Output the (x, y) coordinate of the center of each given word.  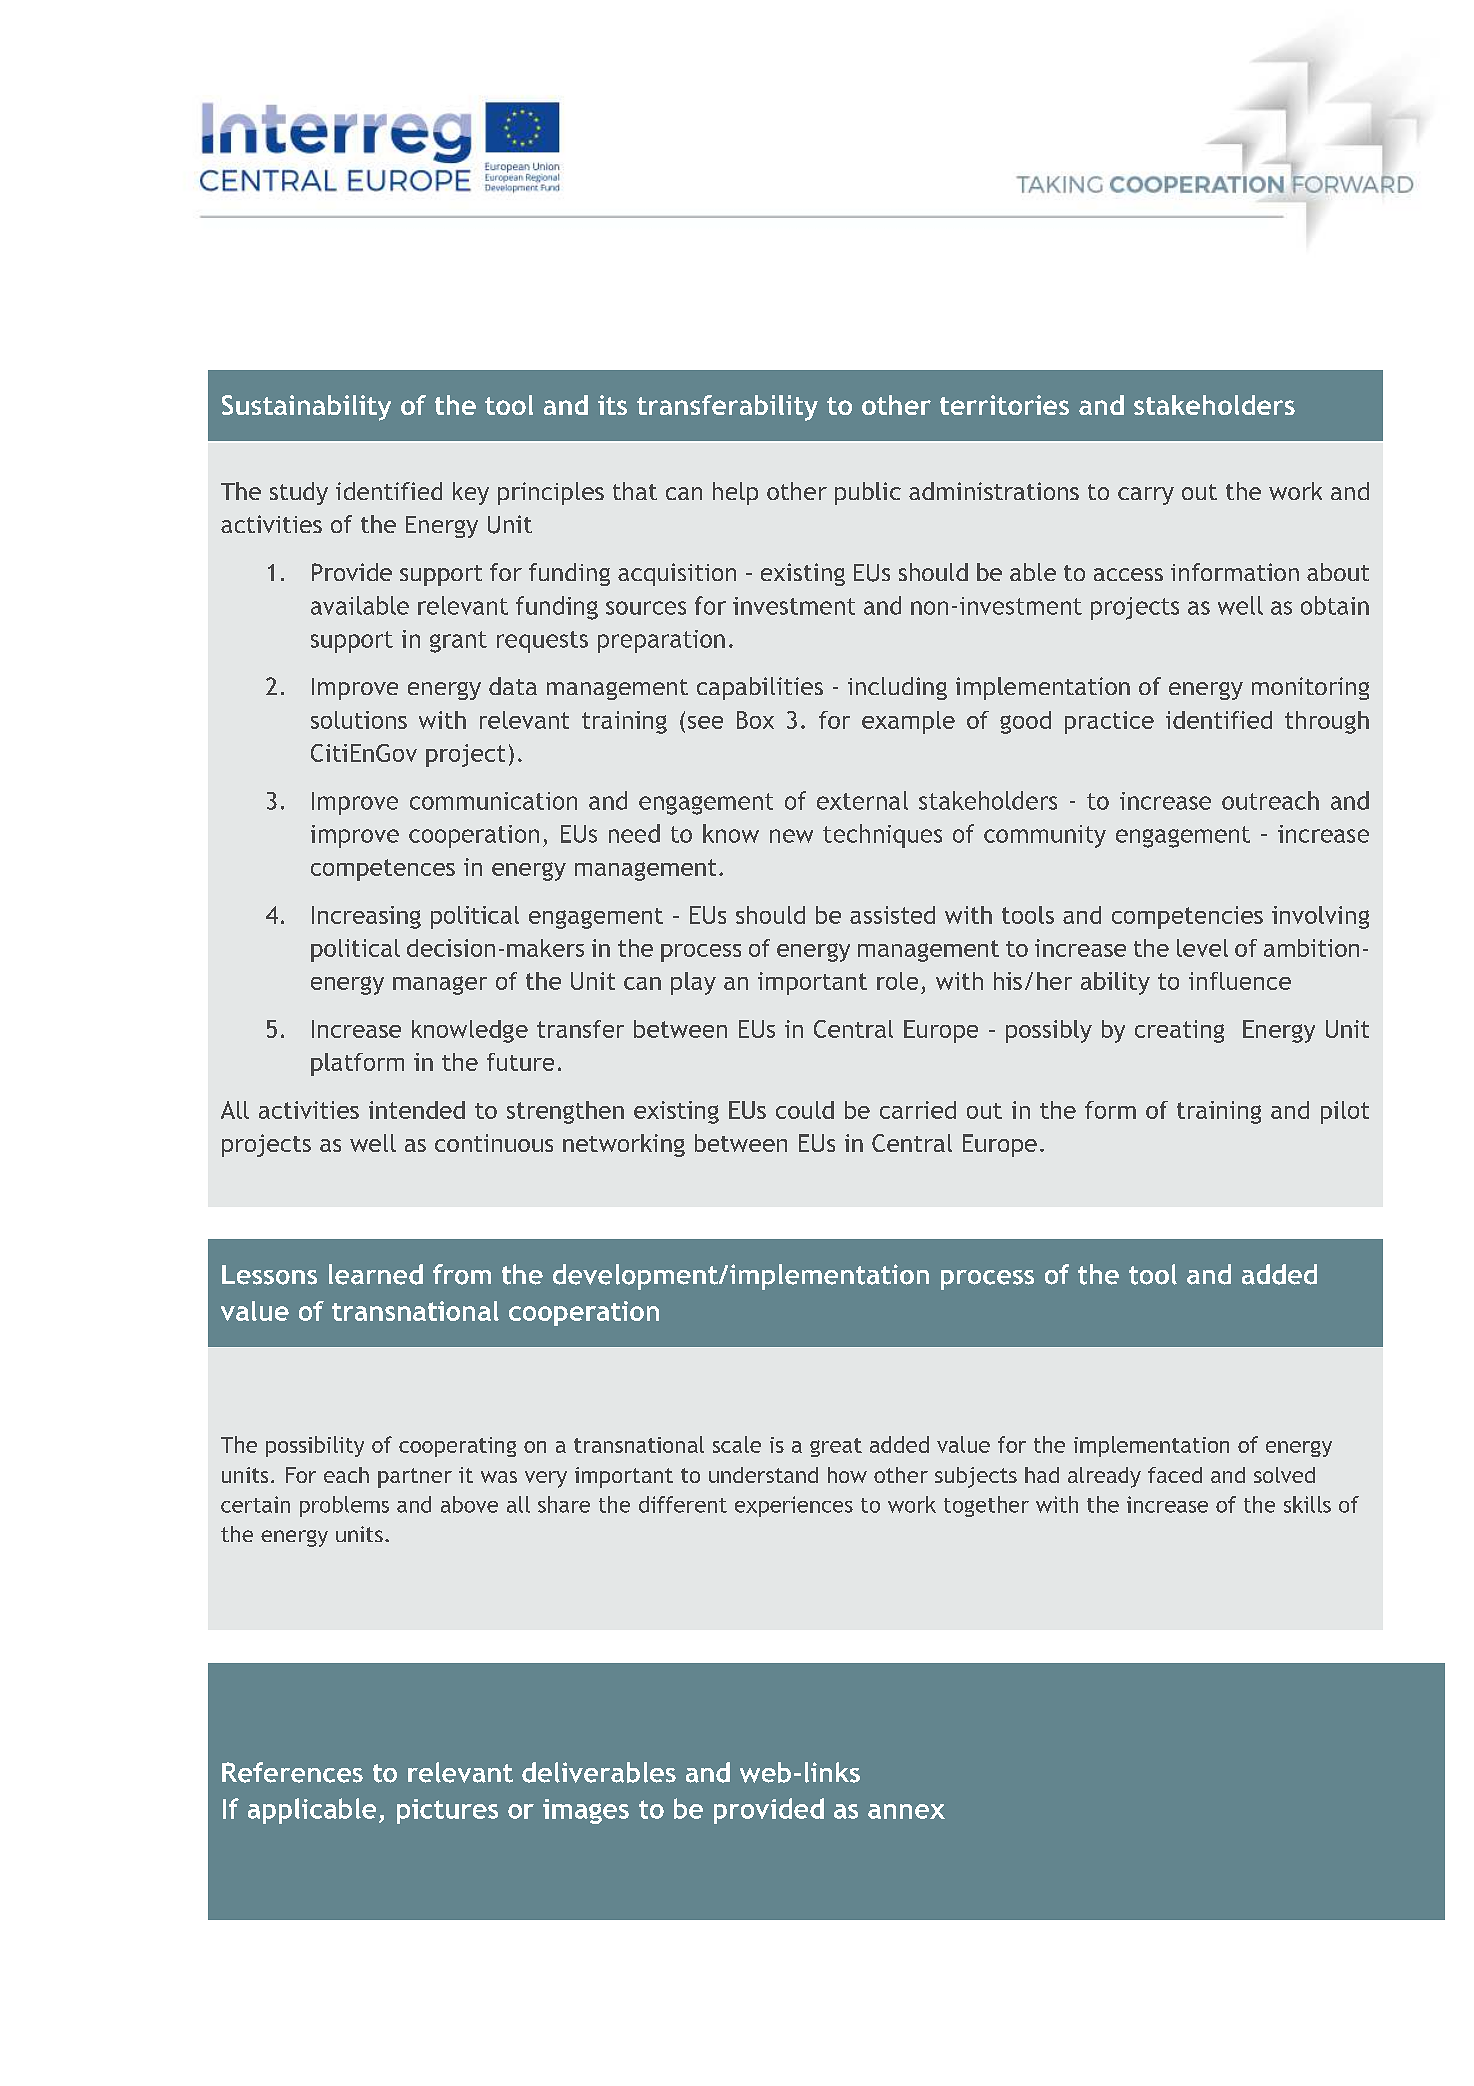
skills (1307, 1504)
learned (376, 1274)
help (735, 493)
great (836, 1447)
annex (906, 1811)
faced (1175, 1475)
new (791, 836)
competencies (1187, 917)
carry (1146, 496)
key (471, 493)
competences (383, 870)
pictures (447, 1811)
